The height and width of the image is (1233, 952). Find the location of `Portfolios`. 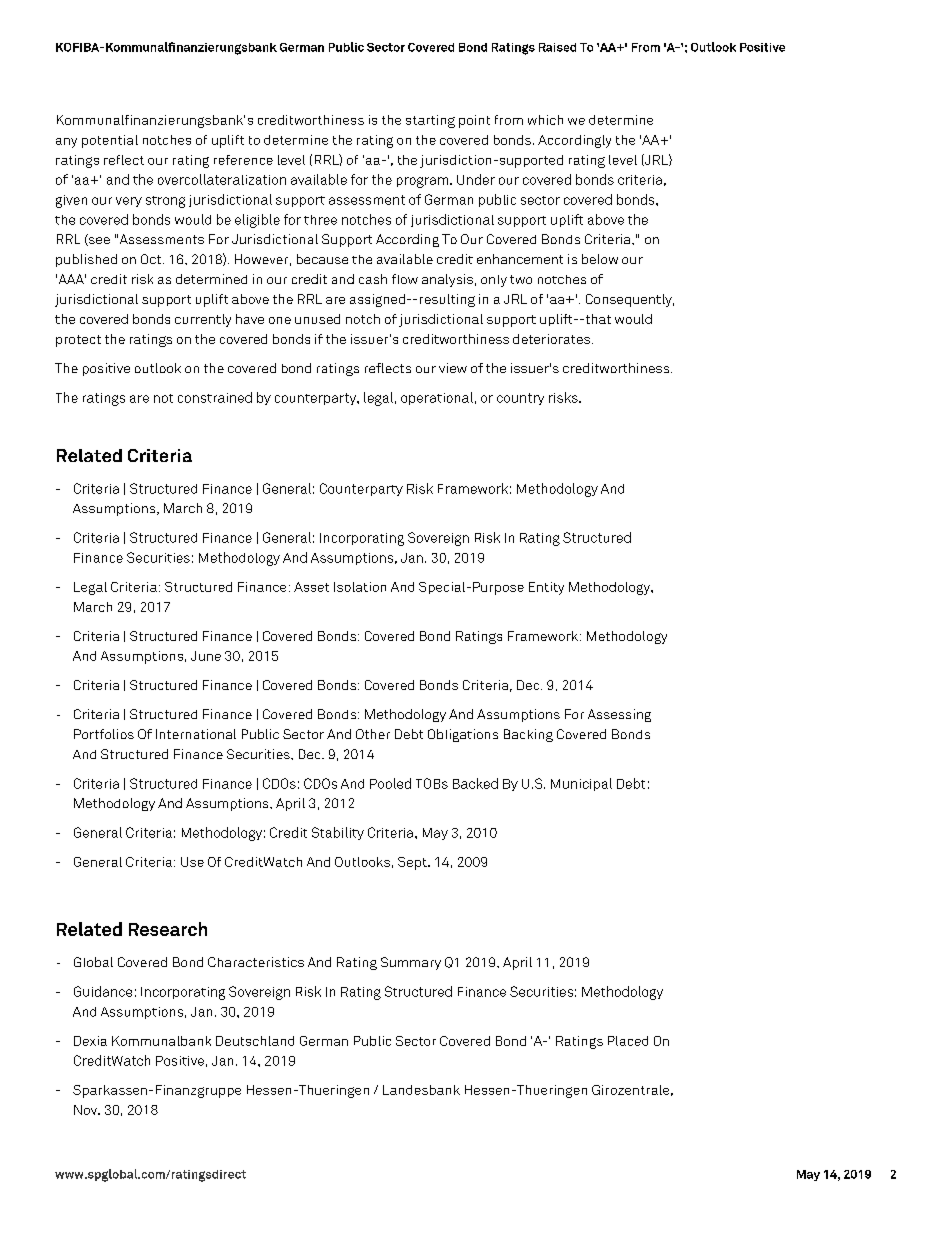

Portfolios is located at coordinates (104, 734).
